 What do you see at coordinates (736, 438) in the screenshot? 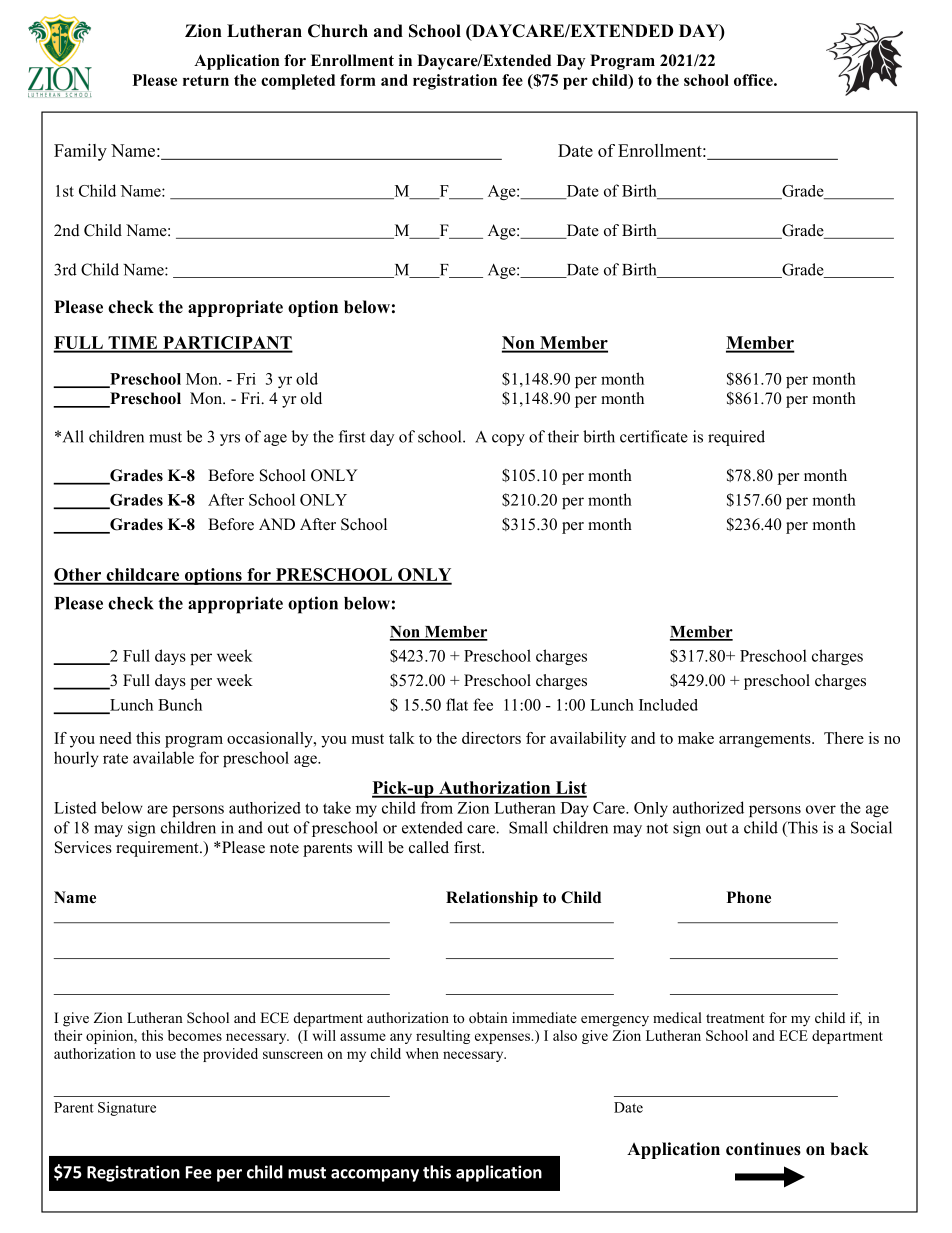
I see `required` at bounding box center [736, 438].
